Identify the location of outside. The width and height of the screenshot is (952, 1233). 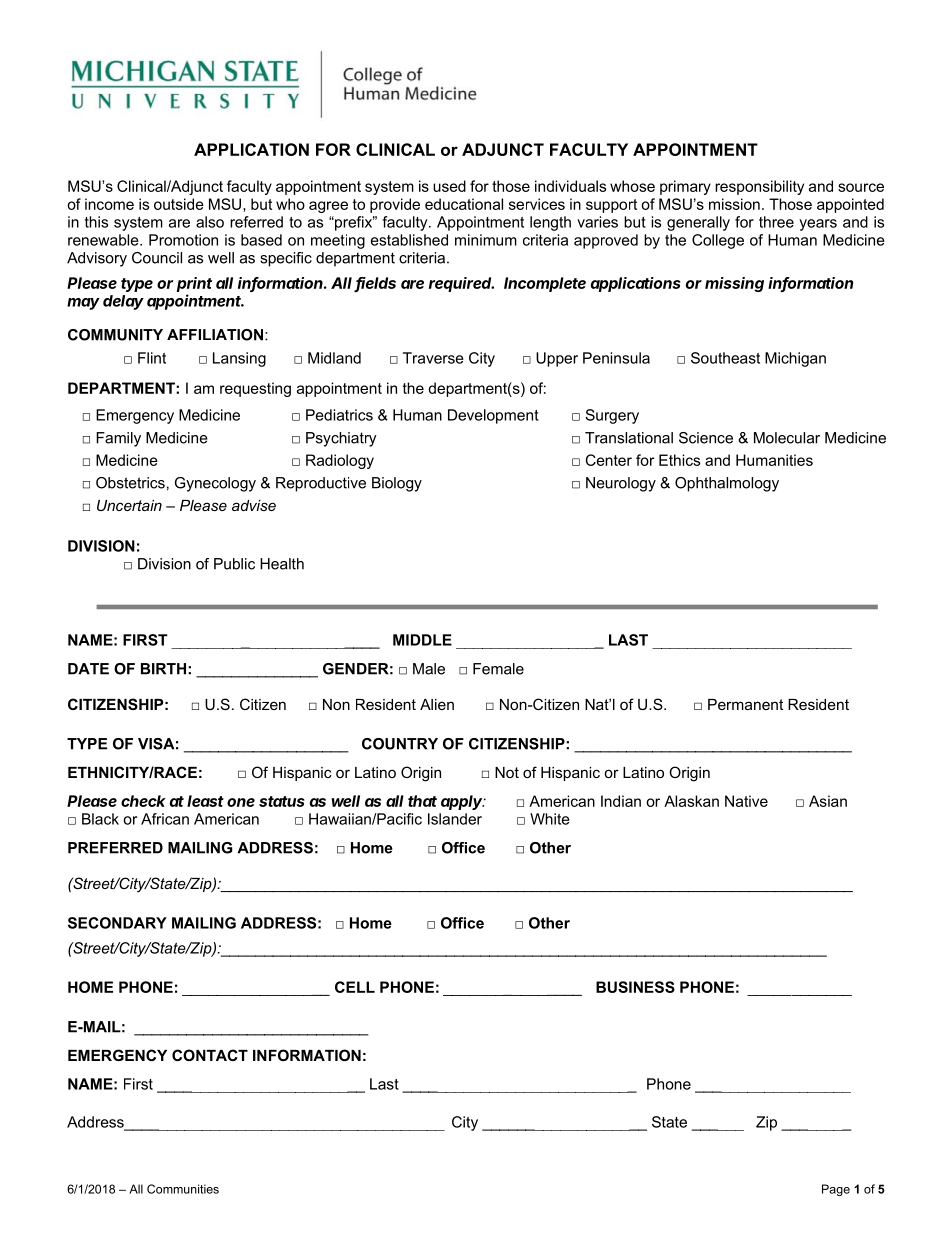
(179, 204).
